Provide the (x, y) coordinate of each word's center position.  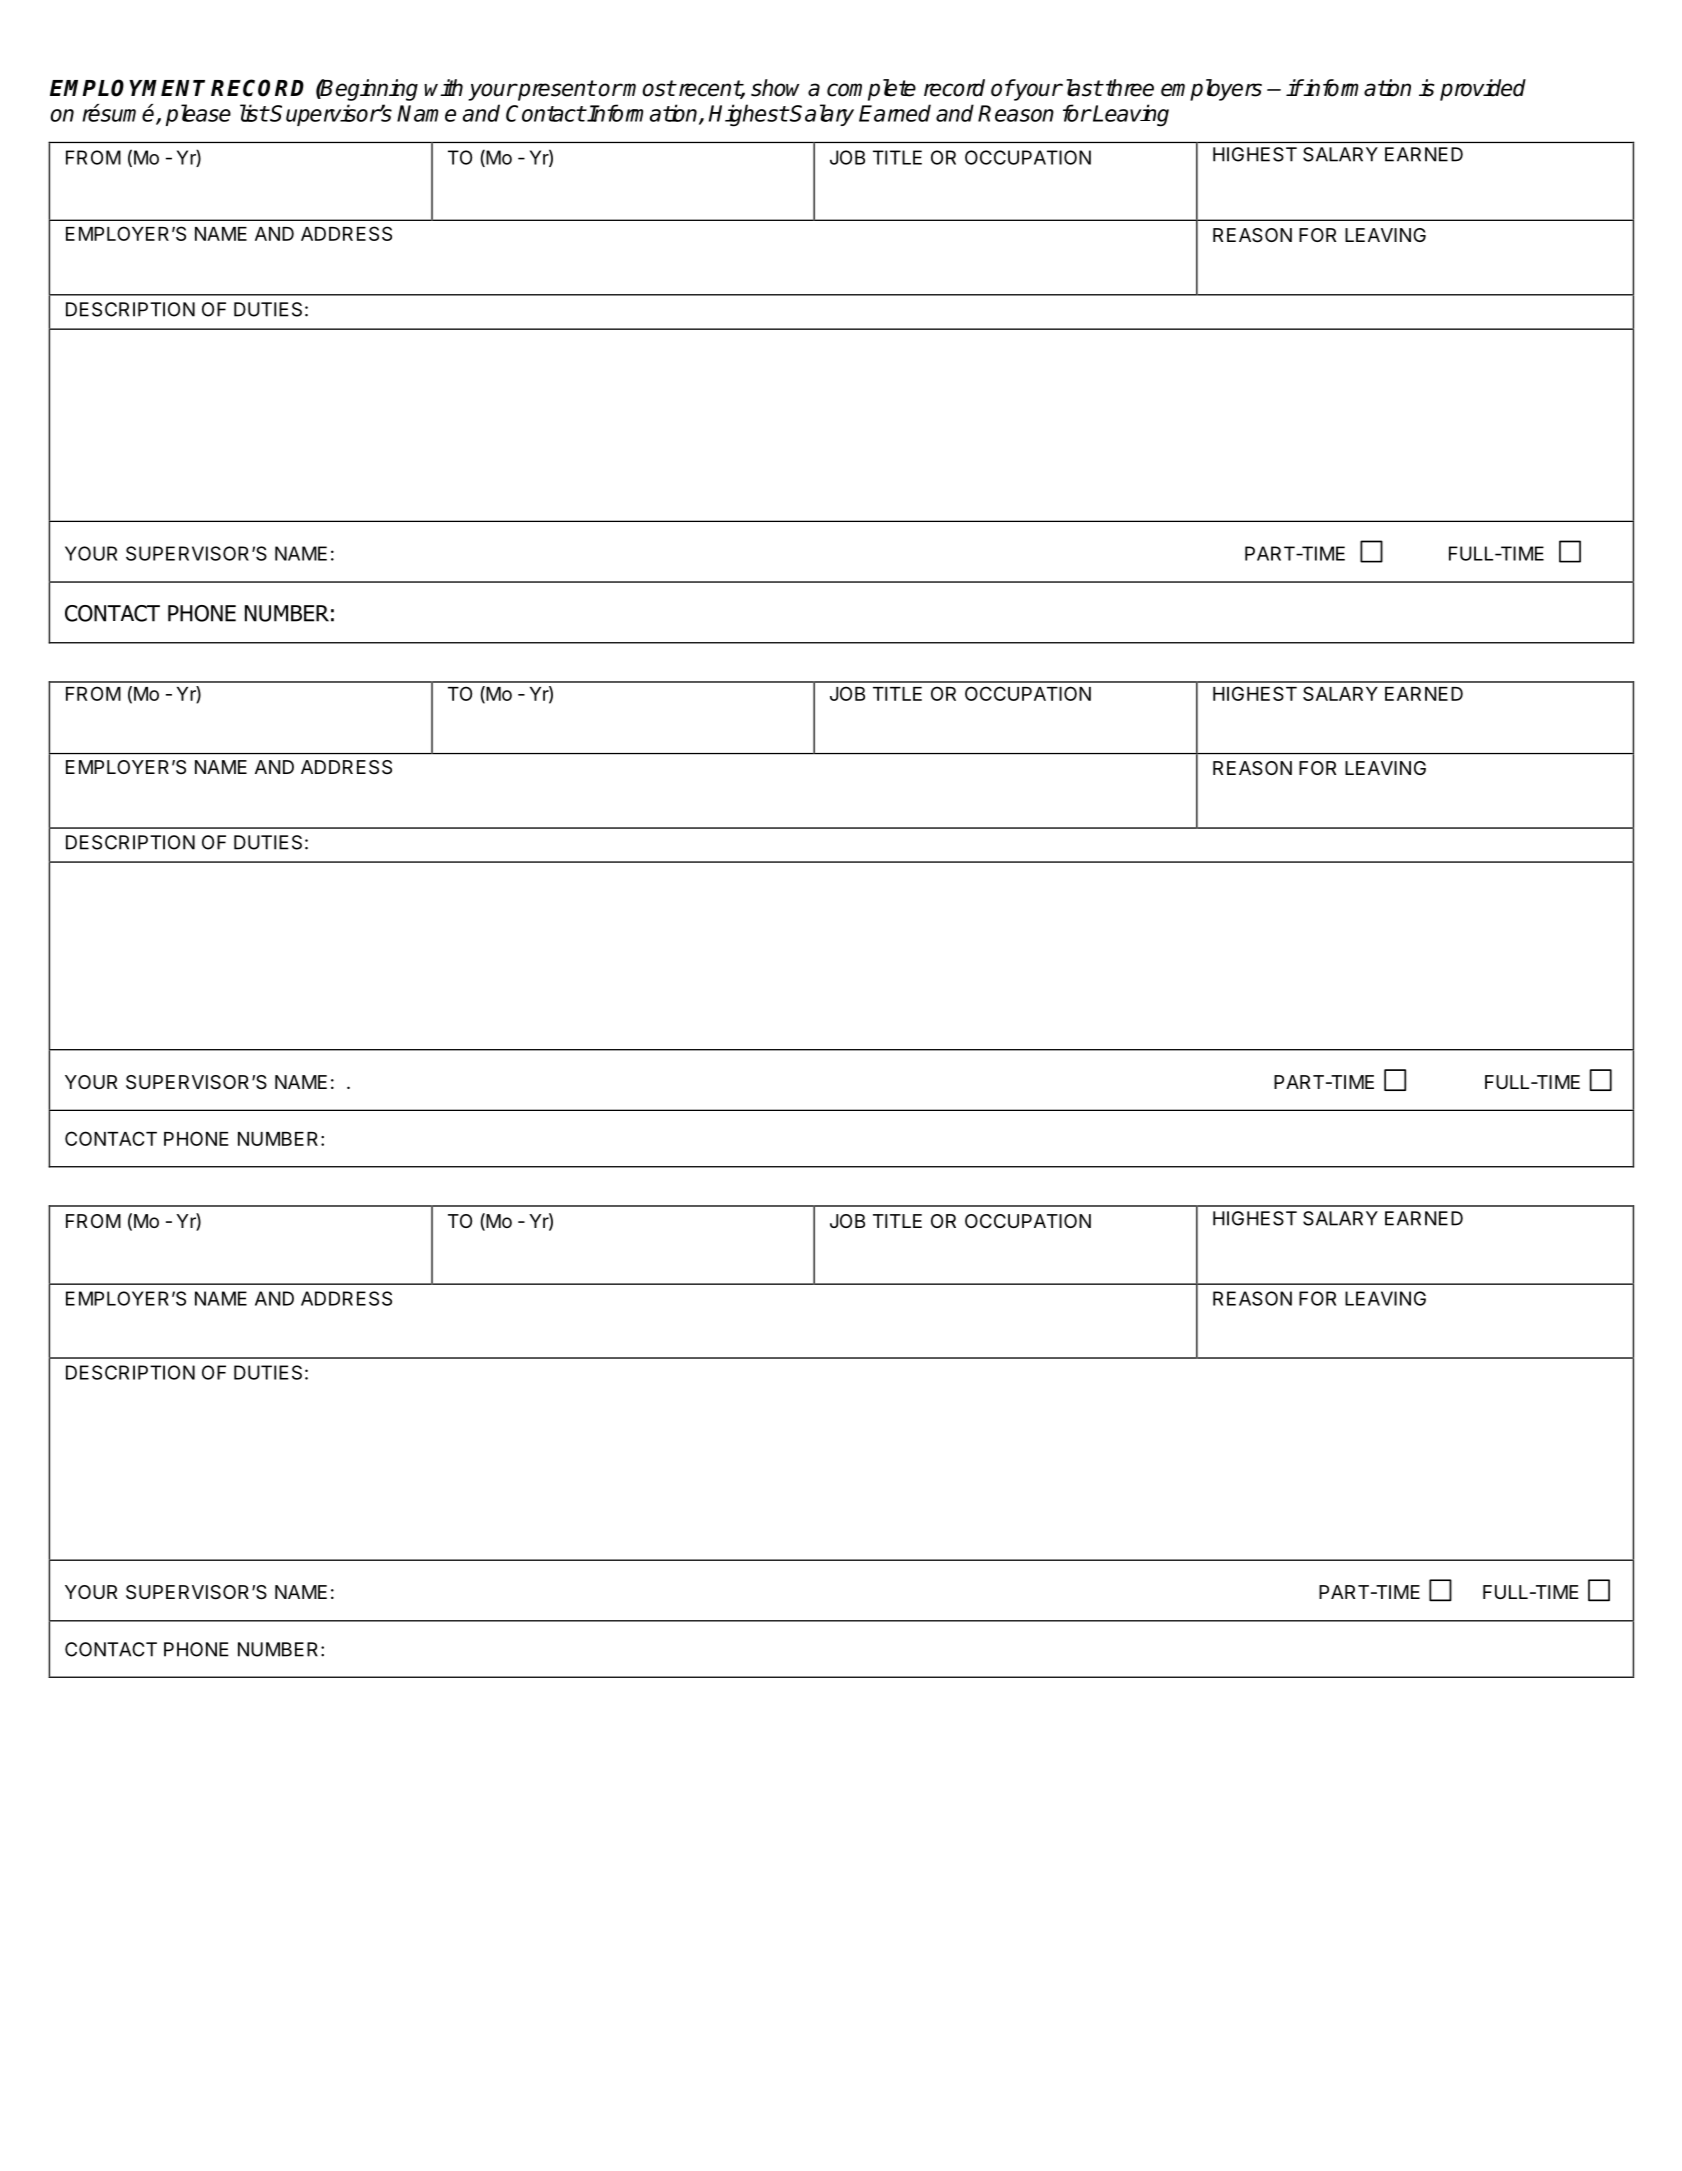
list (254, 113)
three (1130, 88)
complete (871, 90)
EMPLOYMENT (127, 88)
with (443, 87)
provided (1483, 90)
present (556, 90)
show (775, 88)
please (198, 115)
